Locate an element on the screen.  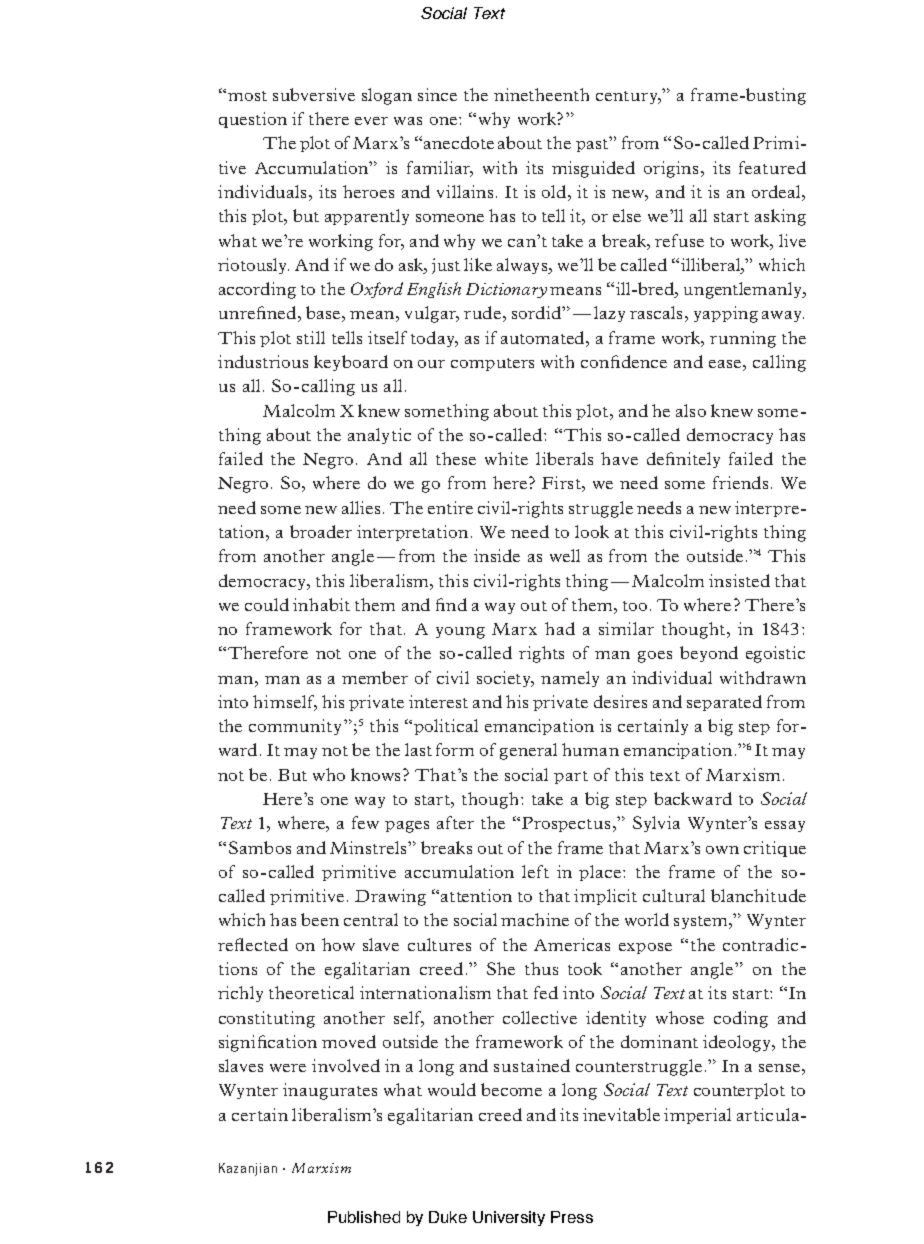
University is located at coordinates (509, 1218).
